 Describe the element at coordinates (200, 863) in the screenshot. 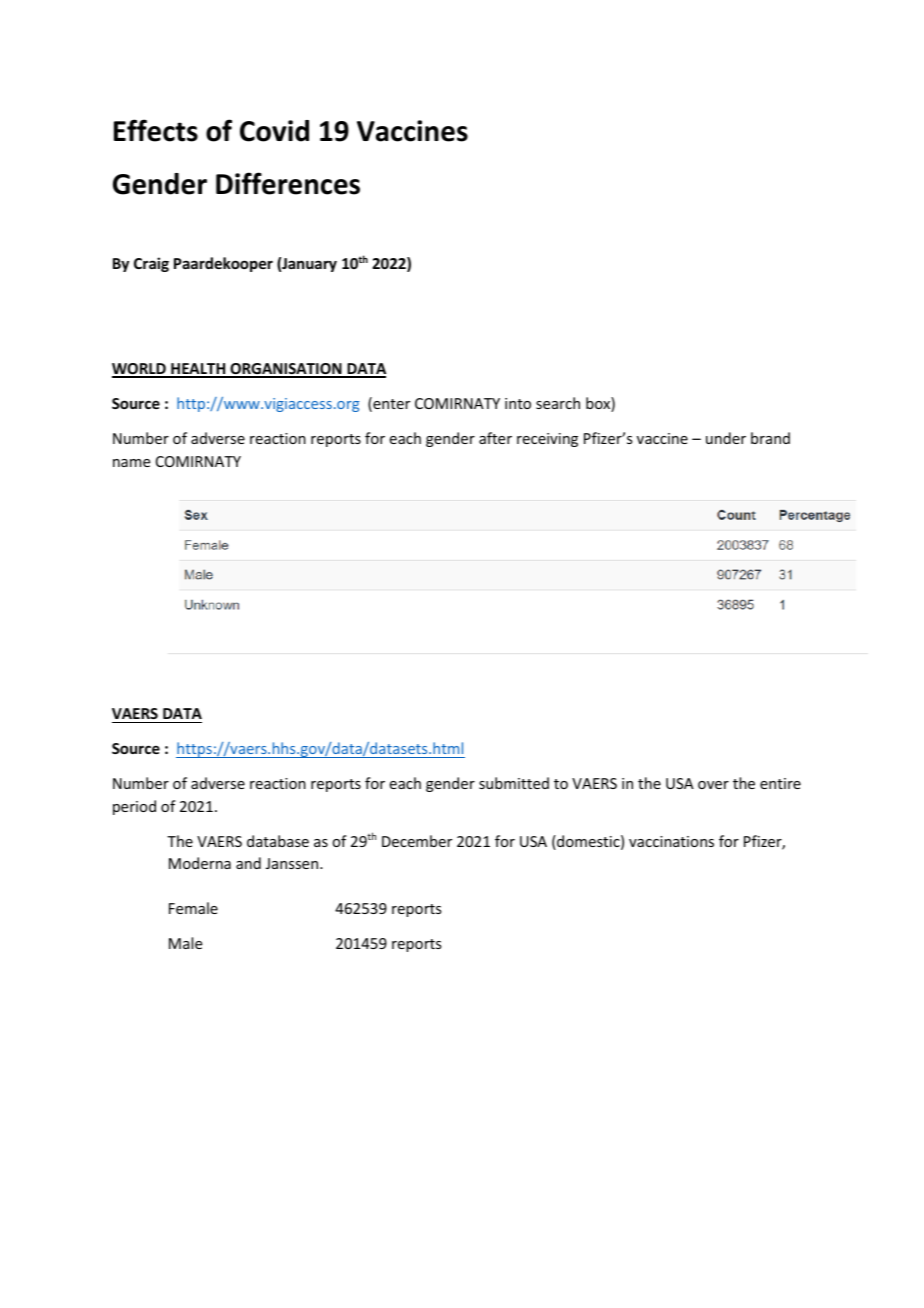

I see `Moderna` at that location.
